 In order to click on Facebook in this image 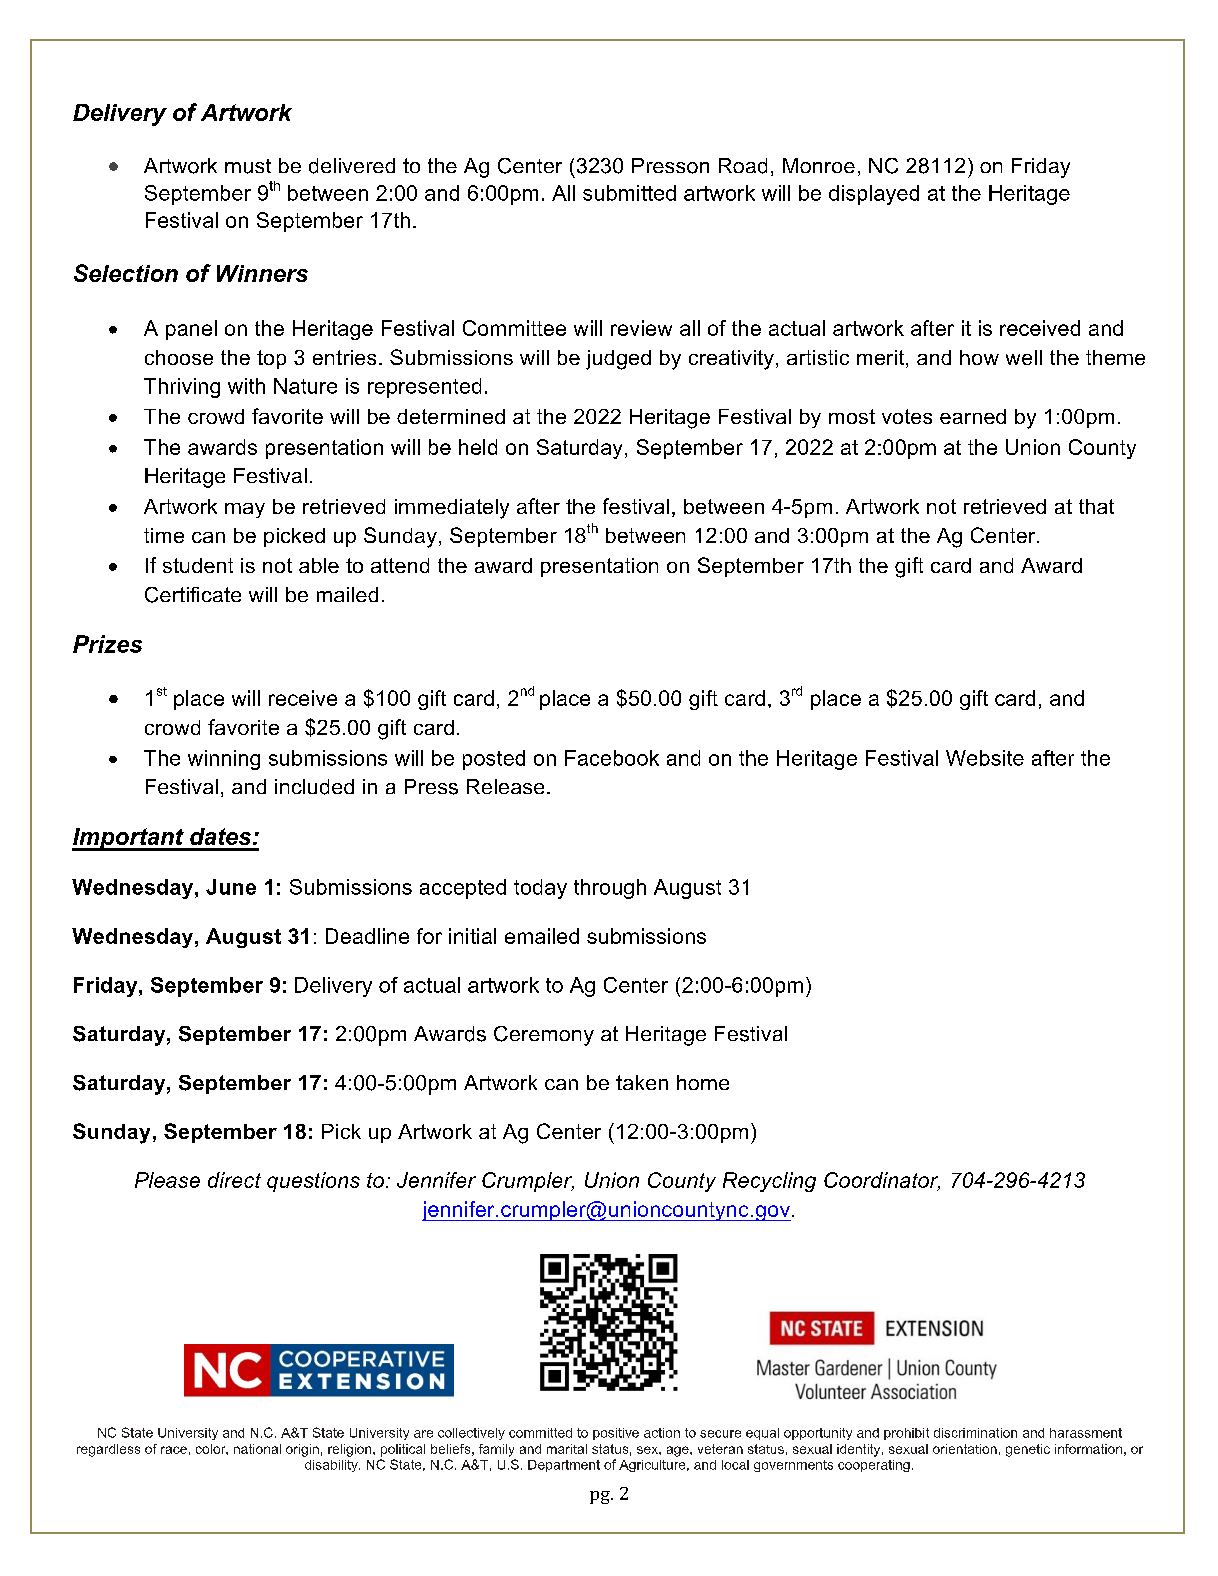, I will do `click(612, 758)`.
